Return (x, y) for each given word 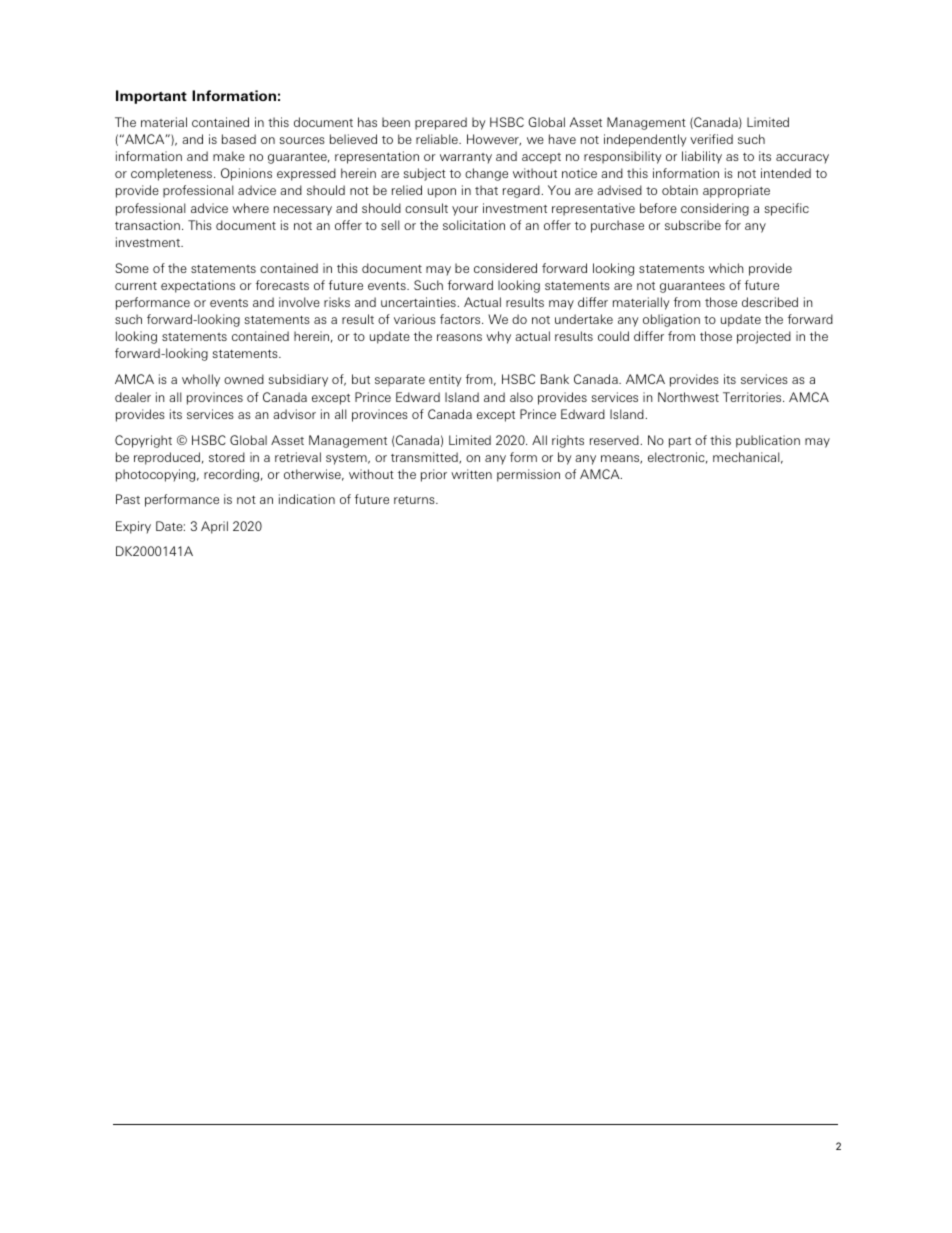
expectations (198, 286)
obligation (671, 320)
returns (415, 500)
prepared (441, 123)
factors (461, 319)
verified (711, 139)
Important (151, 97)
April (214, 527)
